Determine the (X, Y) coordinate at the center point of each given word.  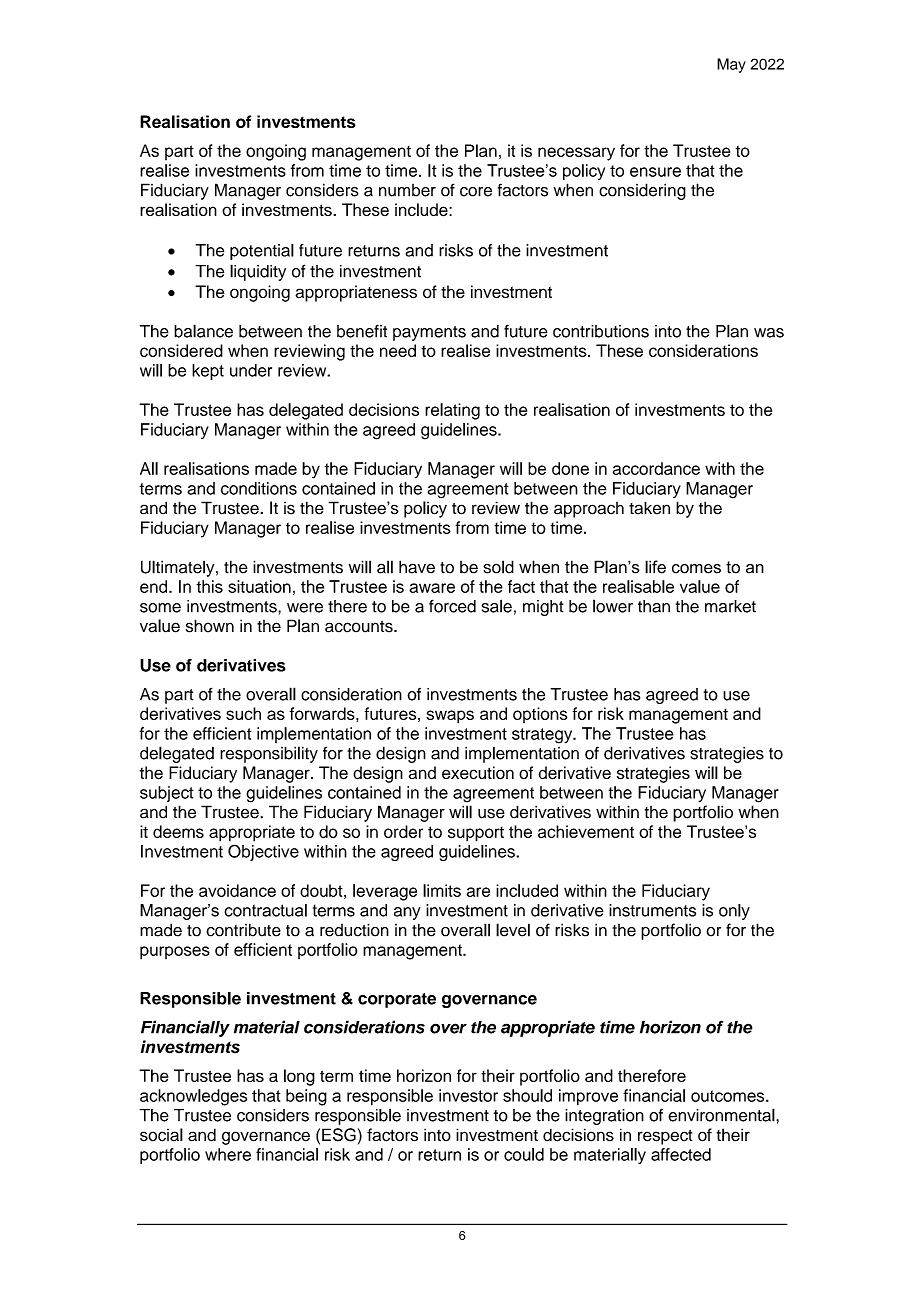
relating (452, 411)
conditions (259, 488)
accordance (656, 468)
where (228, 1154)
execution (478, 773)
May (731, 65)
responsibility (269, 754)
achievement (586, 831)
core (476, 192)
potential (262, 252)
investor (468, 1095)
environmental (722, 1115)
